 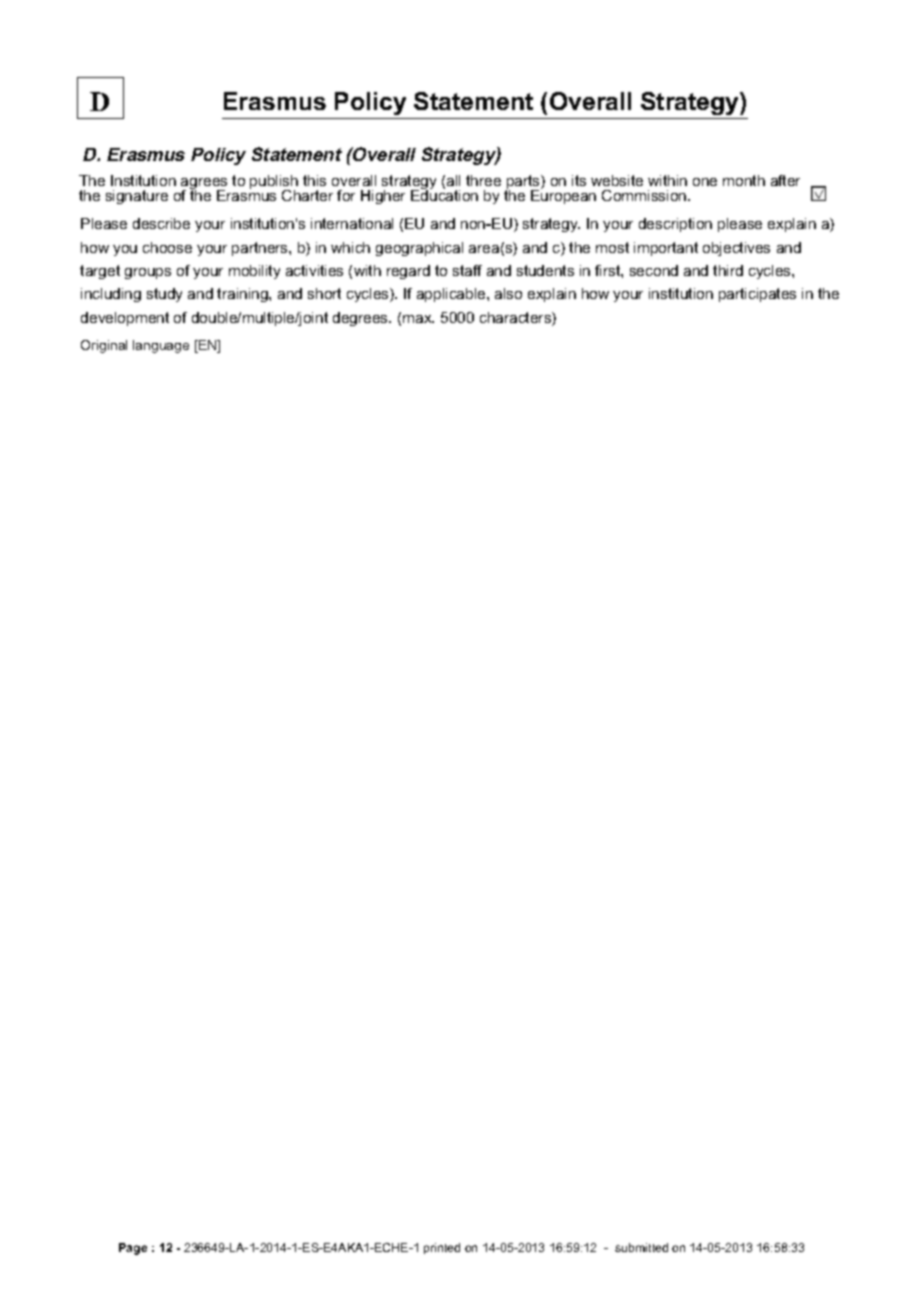 I want to click on applicable, so click(x=452, y=295).
